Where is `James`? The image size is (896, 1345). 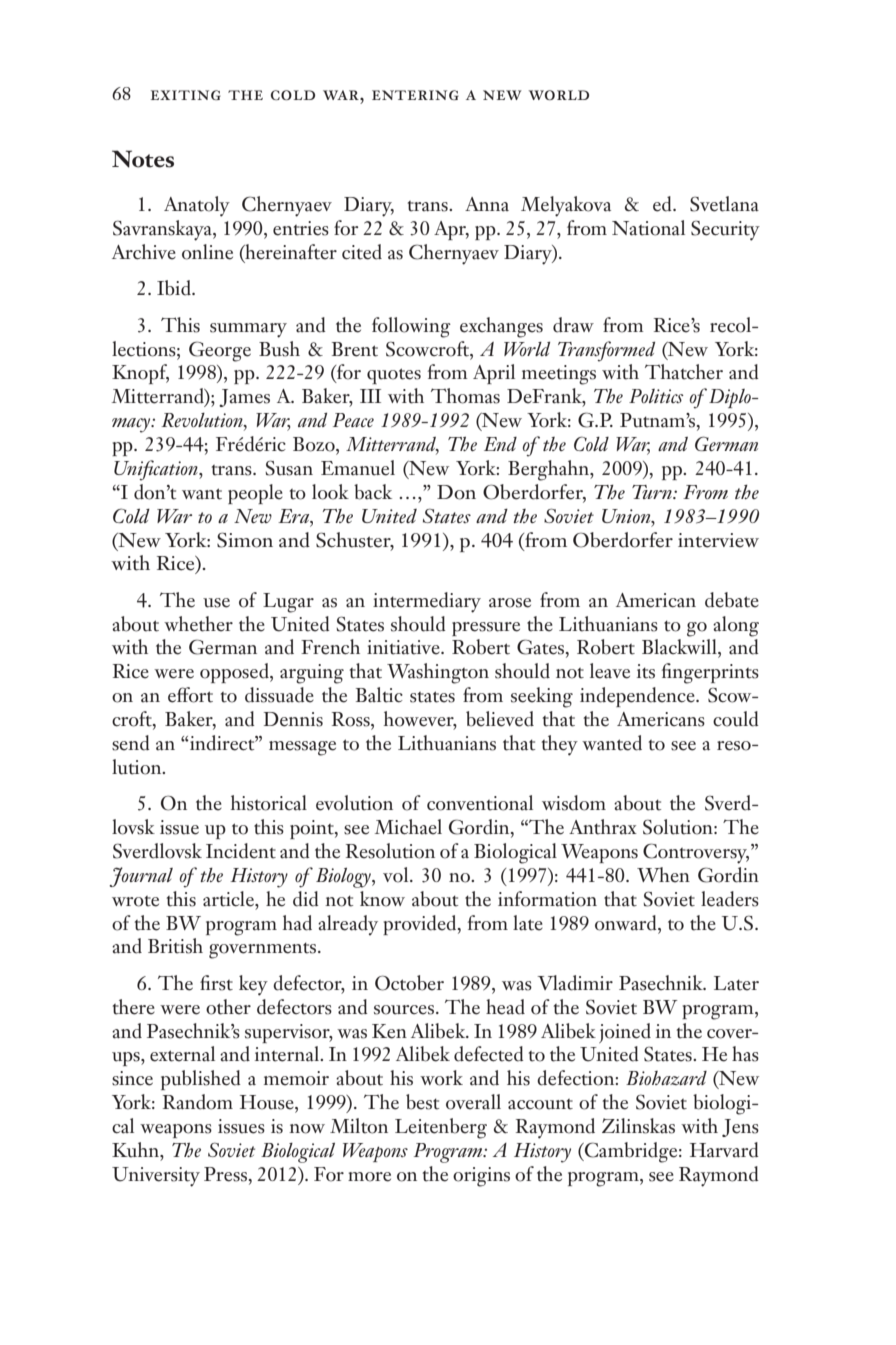
James is located at coordinates (244, 398).
